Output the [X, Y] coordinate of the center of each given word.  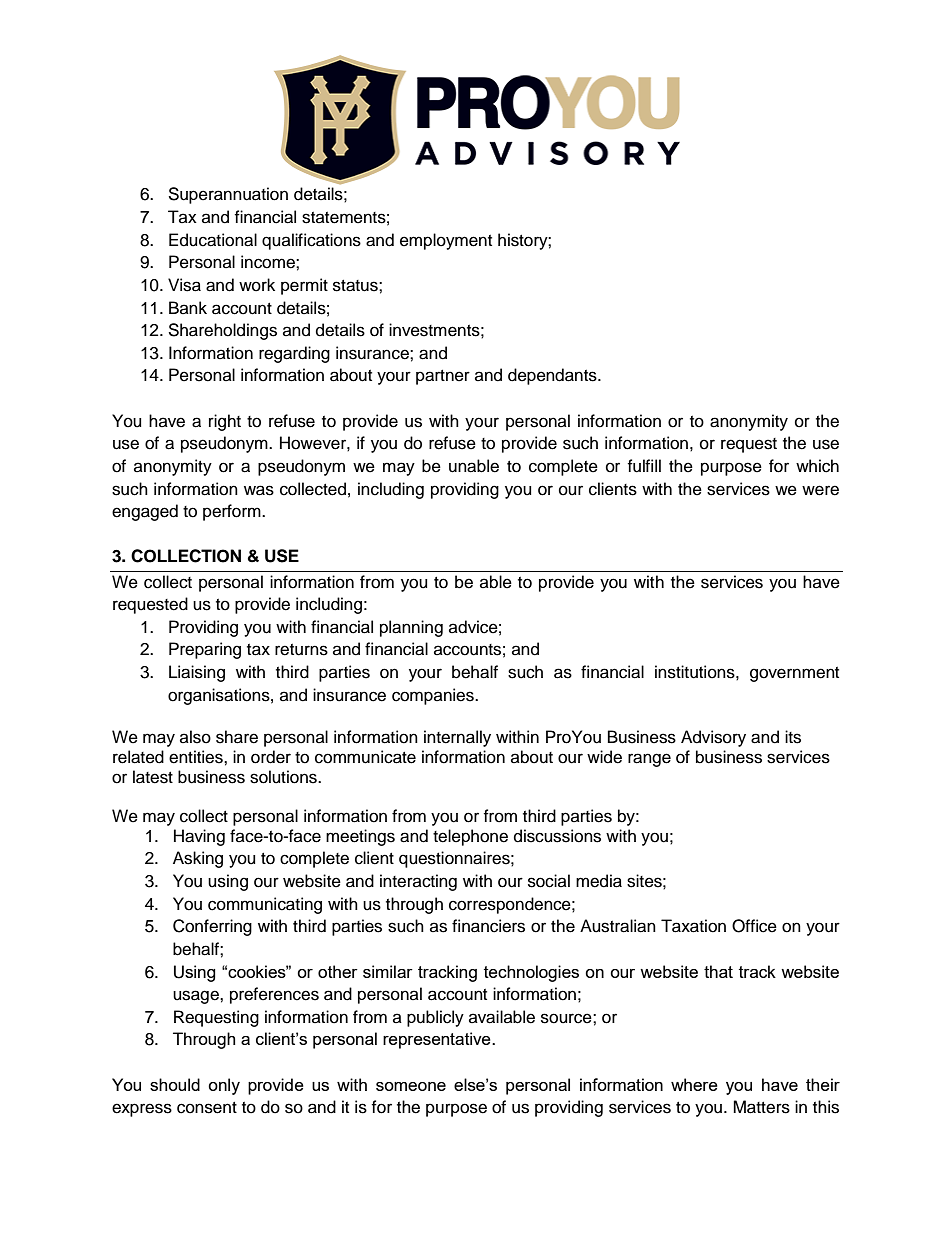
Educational [213, 240]
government [794, 674]
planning [411, 628]
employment [446, 241]
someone [411, 1086]
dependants [553, 376]
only [224, 1086]
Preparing [205, 650]
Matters [761, 1107]
